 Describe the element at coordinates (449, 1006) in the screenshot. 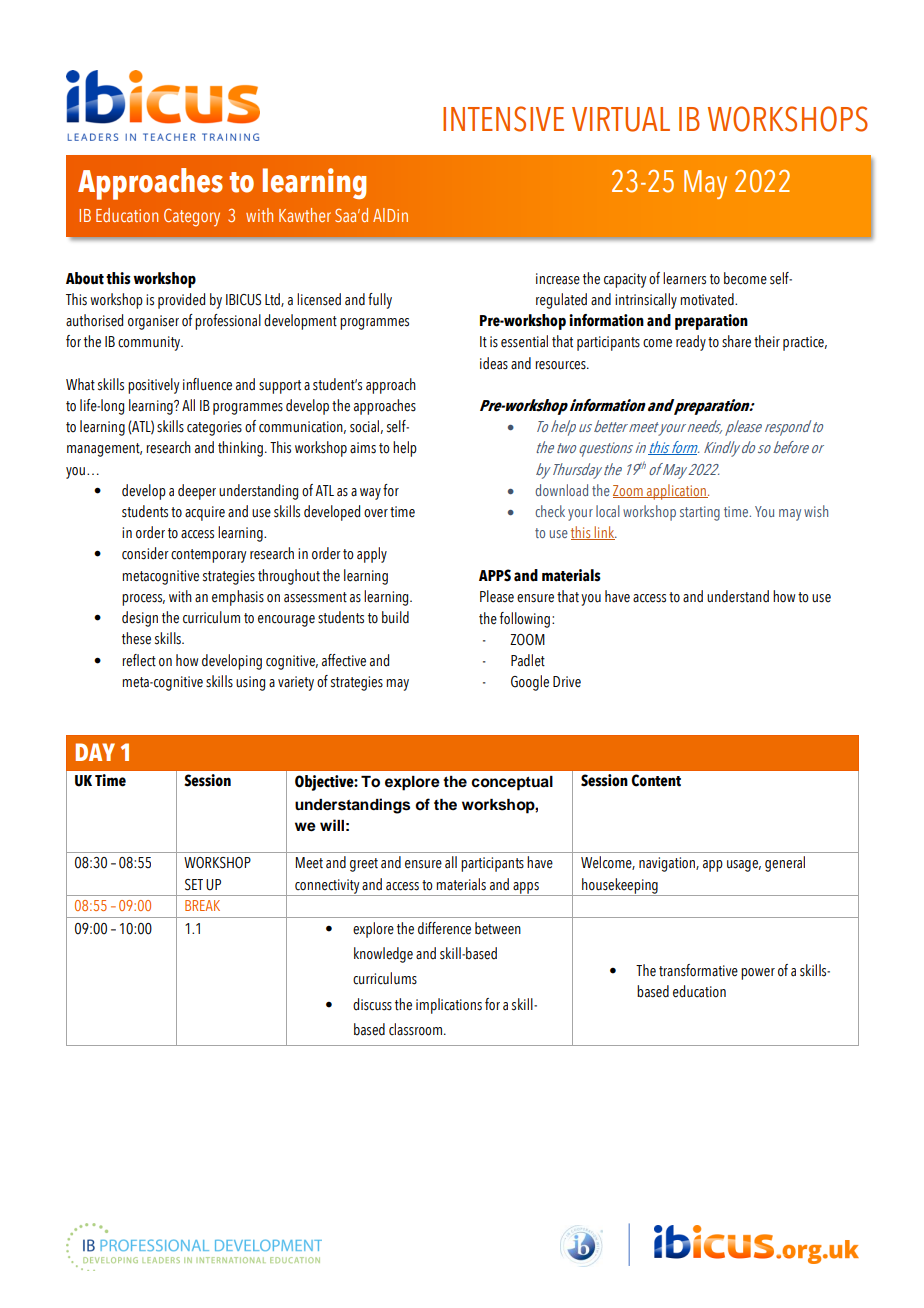

I see `implications` at that location.
